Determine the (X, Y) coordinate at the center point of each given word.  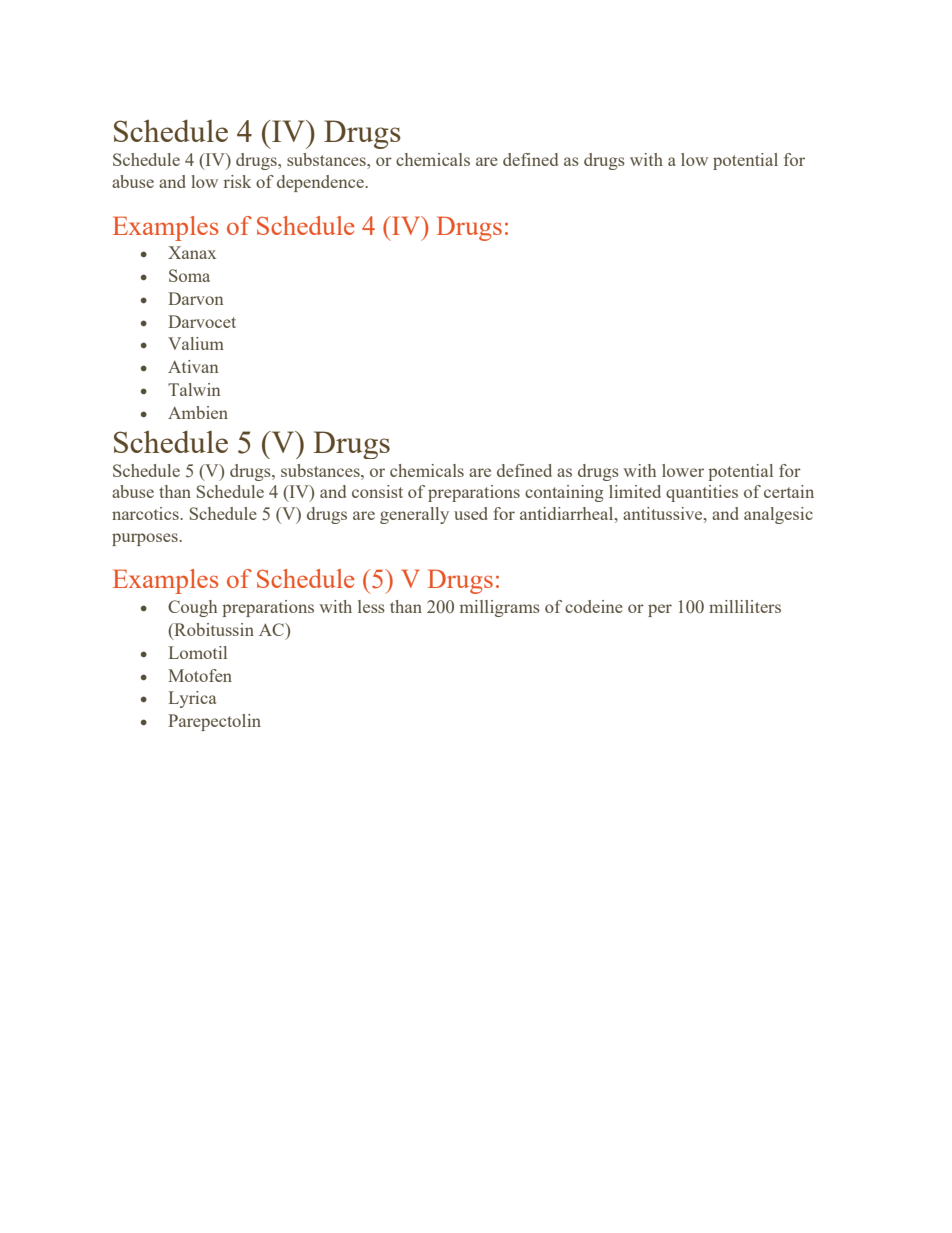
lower (683, 470)
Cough (192, 608)
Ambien (198, 412)
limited (635, 491)
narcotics (145, 513)
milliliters (745, 606)
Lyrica (193, 699)
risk (237, 181)
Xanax (192, 252)
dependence (320, 183)
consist (377, 491)
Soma (189, 275)
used (471, 513)
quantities (702, 493)
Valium (196, 343)
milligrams (500, 608)
